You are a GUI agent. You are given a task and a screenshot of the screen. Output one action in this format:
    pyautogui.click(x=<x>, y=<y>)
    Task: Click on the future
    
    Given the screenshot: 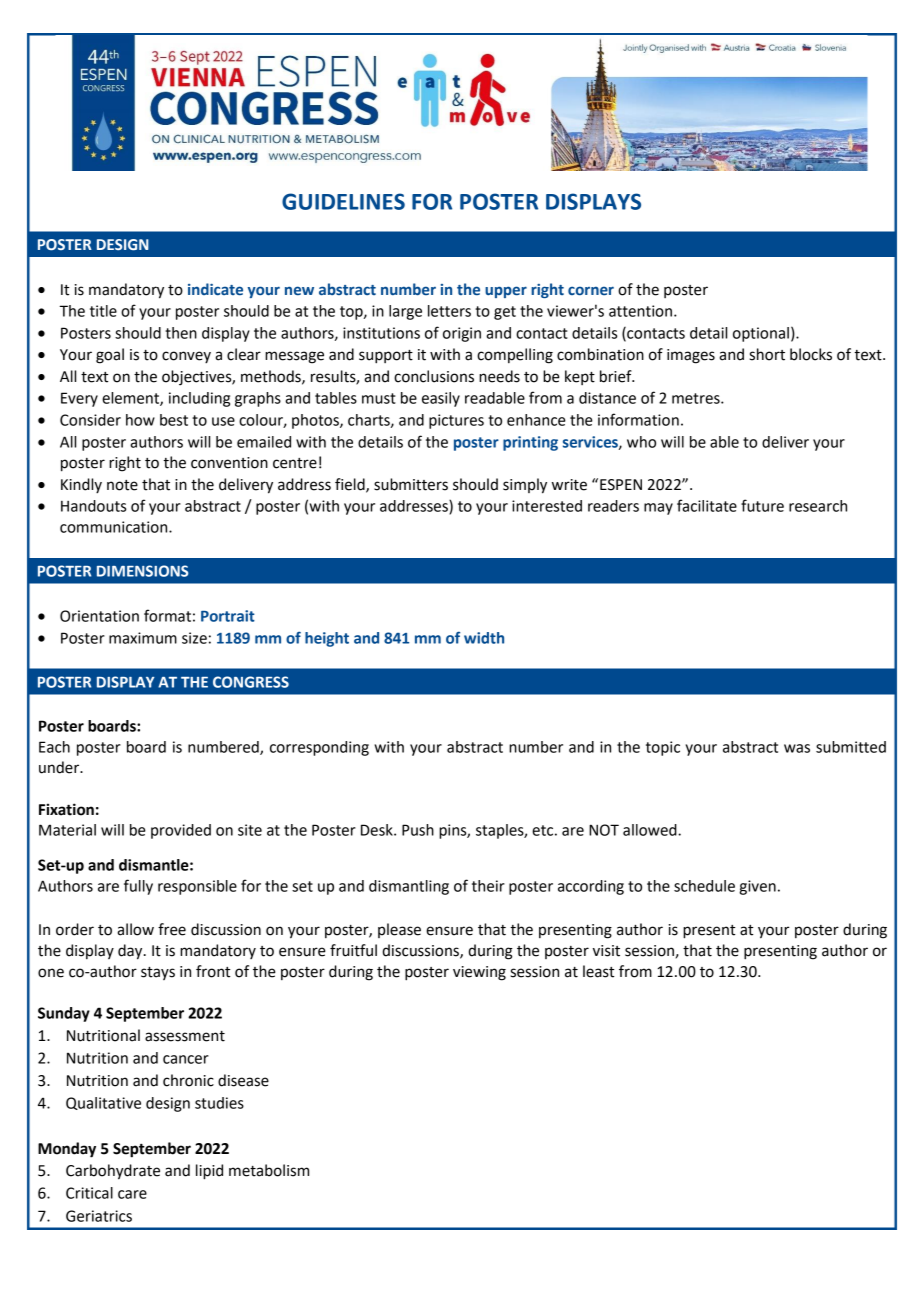 What is the action you would take?
    pyautogui.click(x=762, y=505)
